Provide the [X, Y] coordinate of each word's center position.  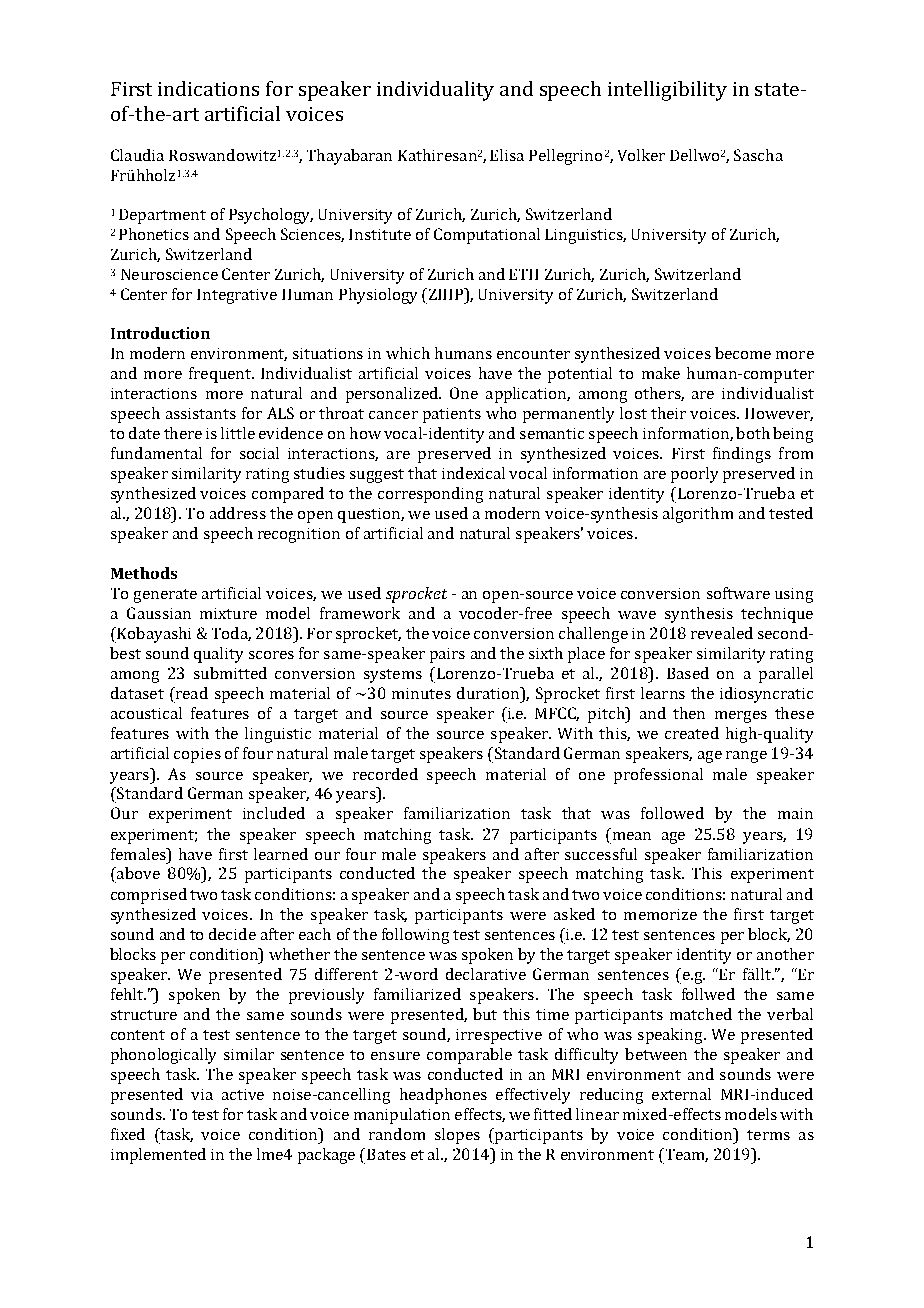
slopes [457, 1136]
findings [742, 455]
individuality [435, 91]
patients [452, 415]
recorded [385, 774]
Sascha [758, 155]
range [746, 757]
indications [208, 88]
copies [197, 755]
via [202, 1094]
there [183, 433]
